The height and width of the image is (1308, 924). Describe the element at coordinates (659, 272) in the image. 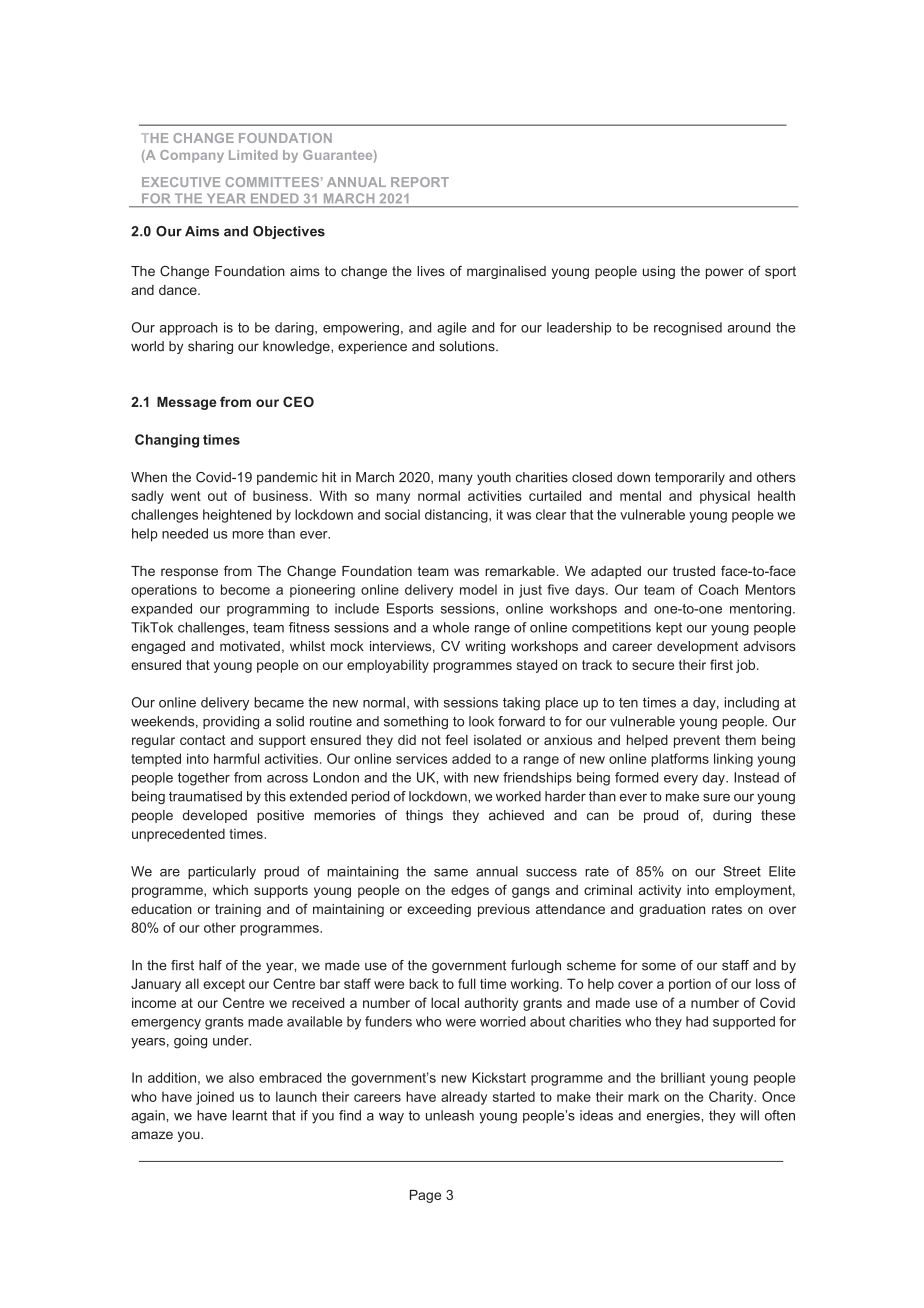

I see `using` at that location.
